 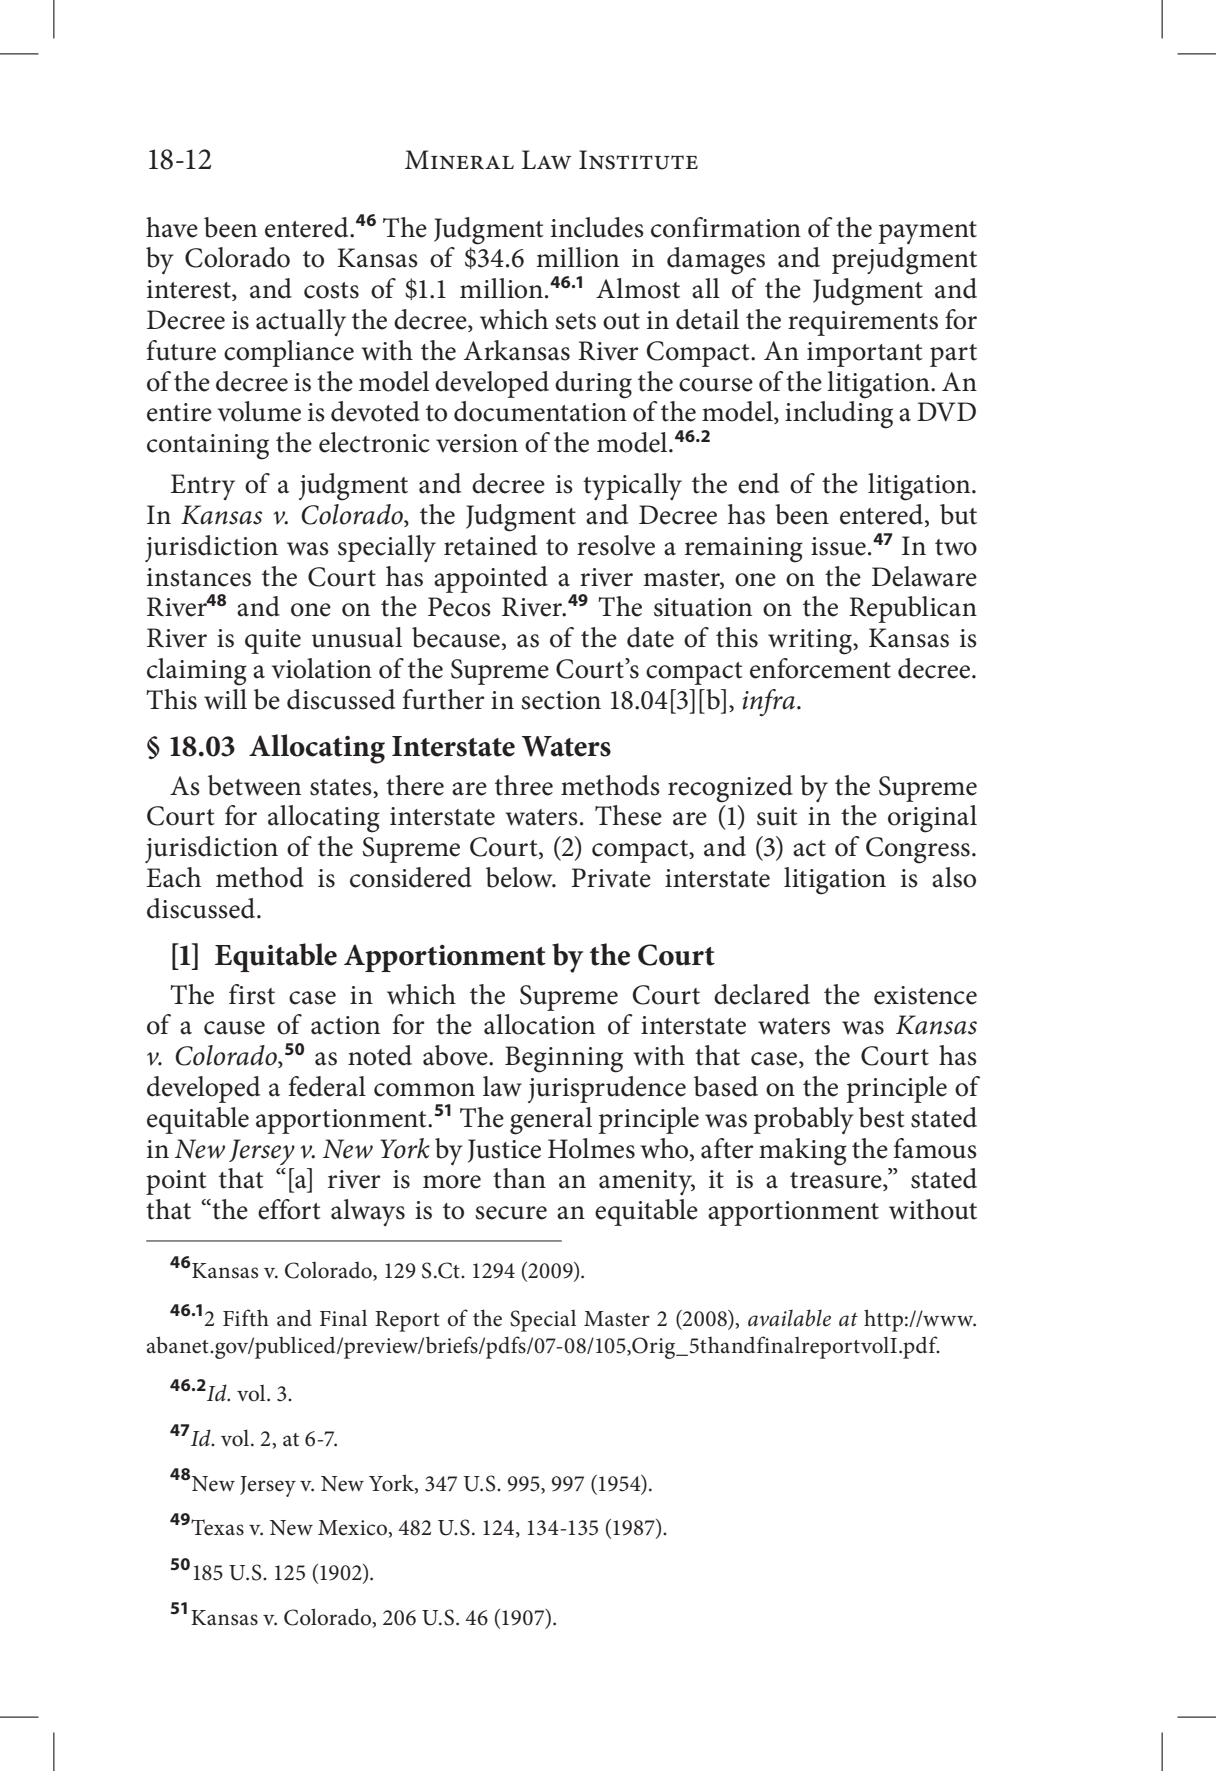 What do you see at coordinates (254, 785) in the screenshot?
I see `between` at bounding box center [254, 785].
